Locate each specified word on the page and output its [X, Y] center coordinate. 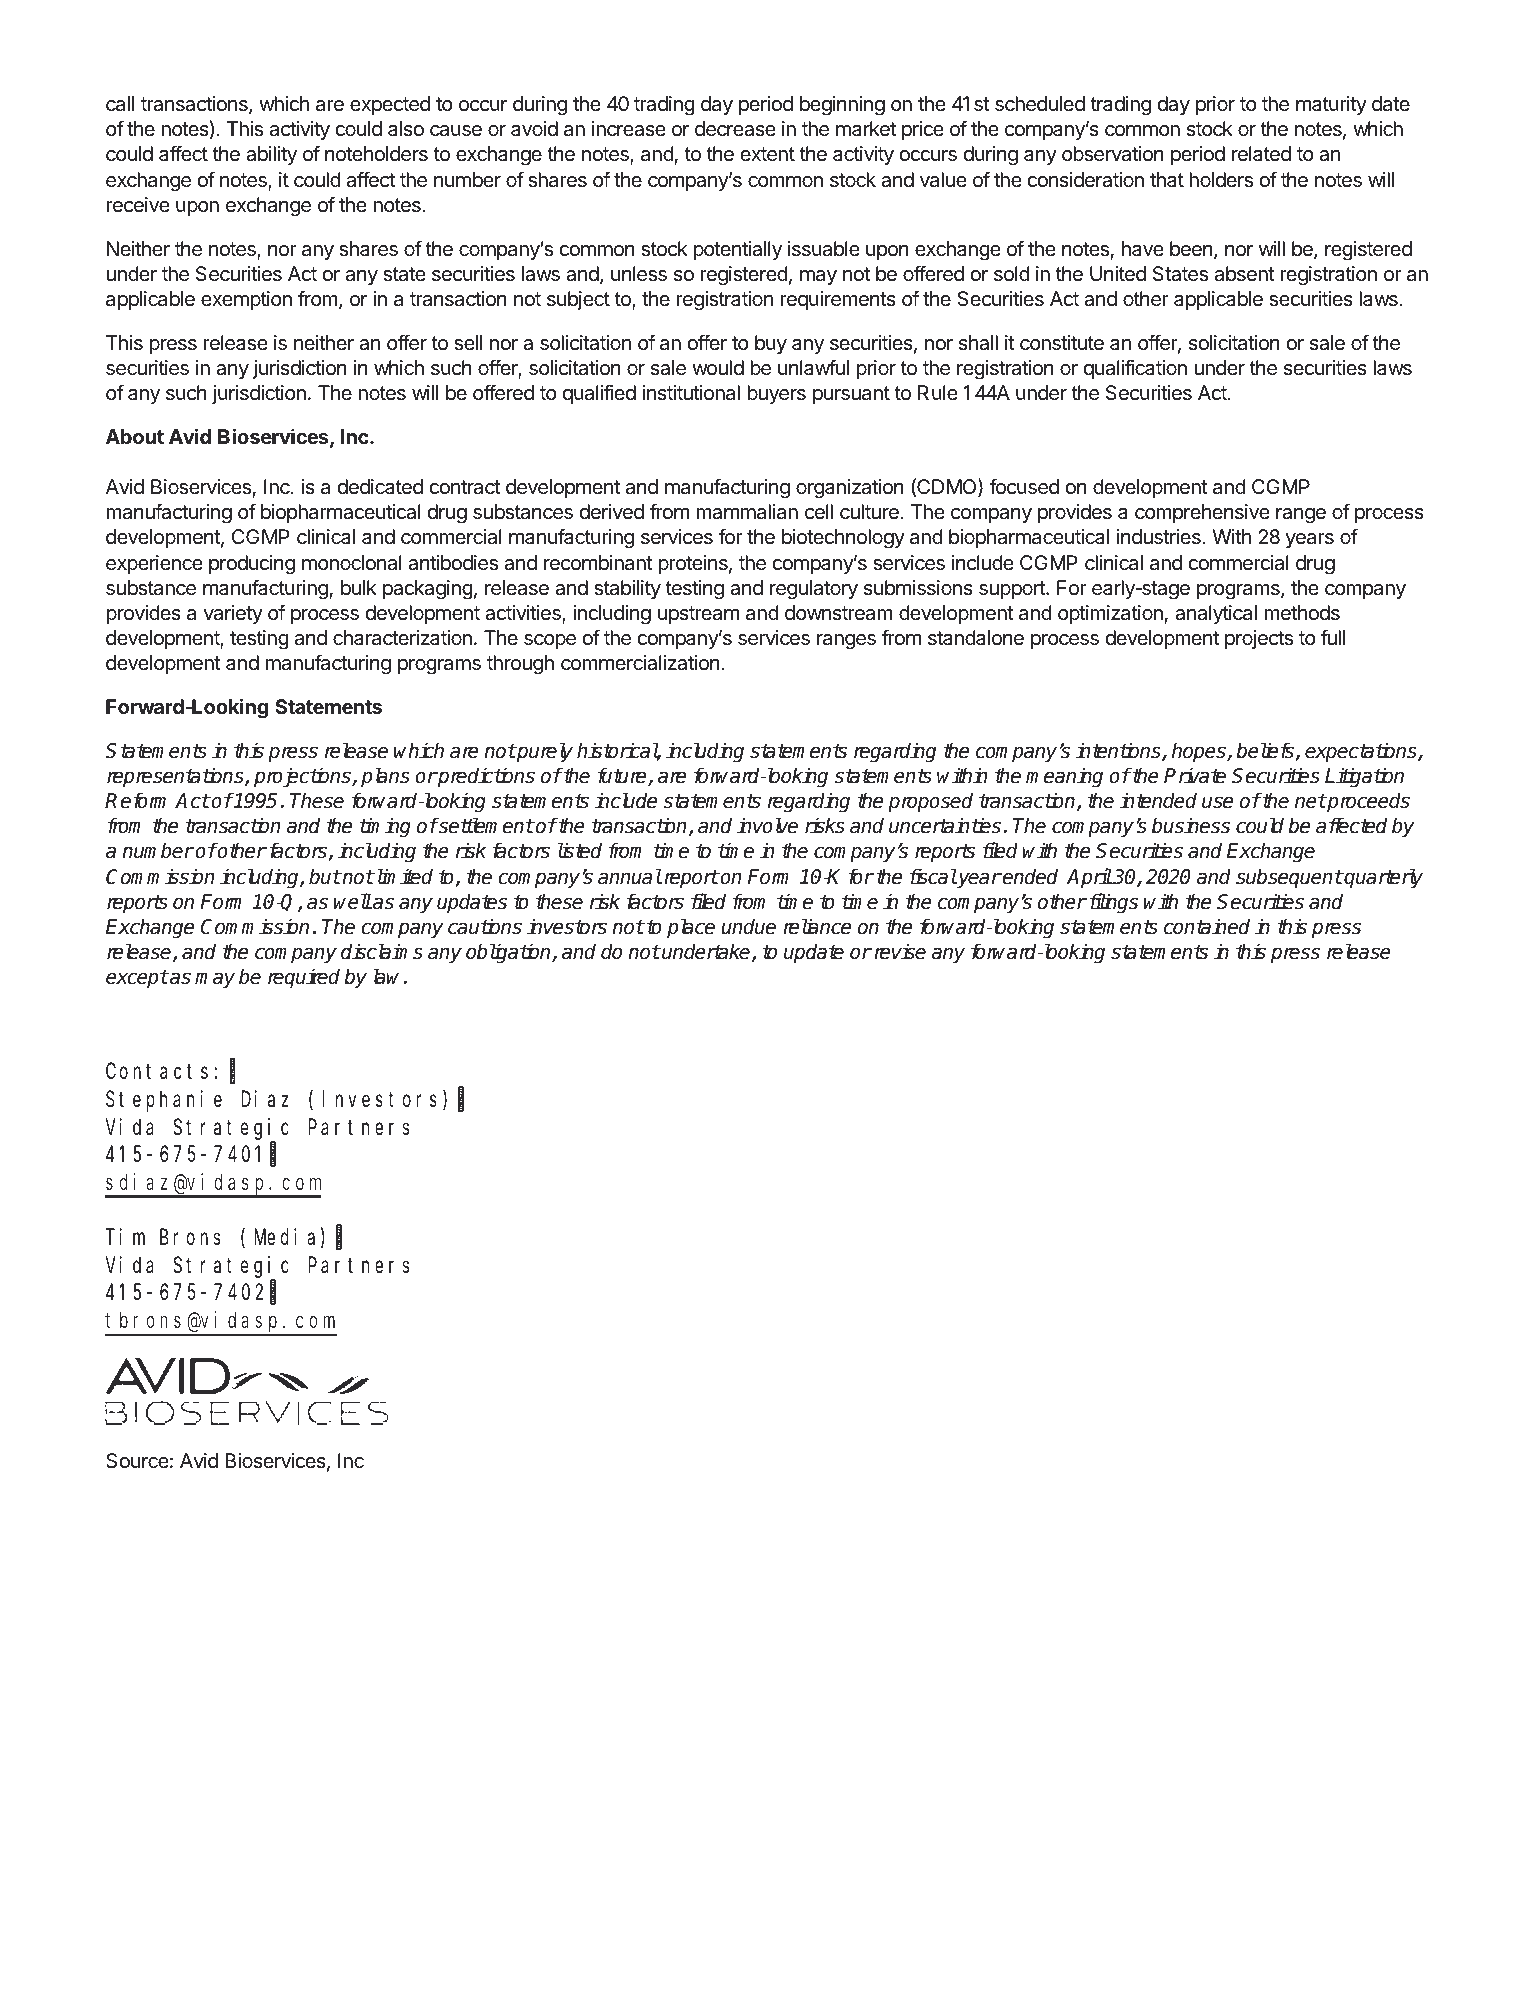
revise [900, 951]
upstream [698, 615]
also [406, 129]
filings [1114, 903]
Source [137, 1461]
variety [233, 614]
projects [1259, 639]
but [325, 876]
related [1261, 154]
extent [767, 154]
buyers [776, 394]
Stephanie [164, 1101]
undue [748, 926]
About [135, 436]
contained [1207, 926]
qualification [1135, 369]
